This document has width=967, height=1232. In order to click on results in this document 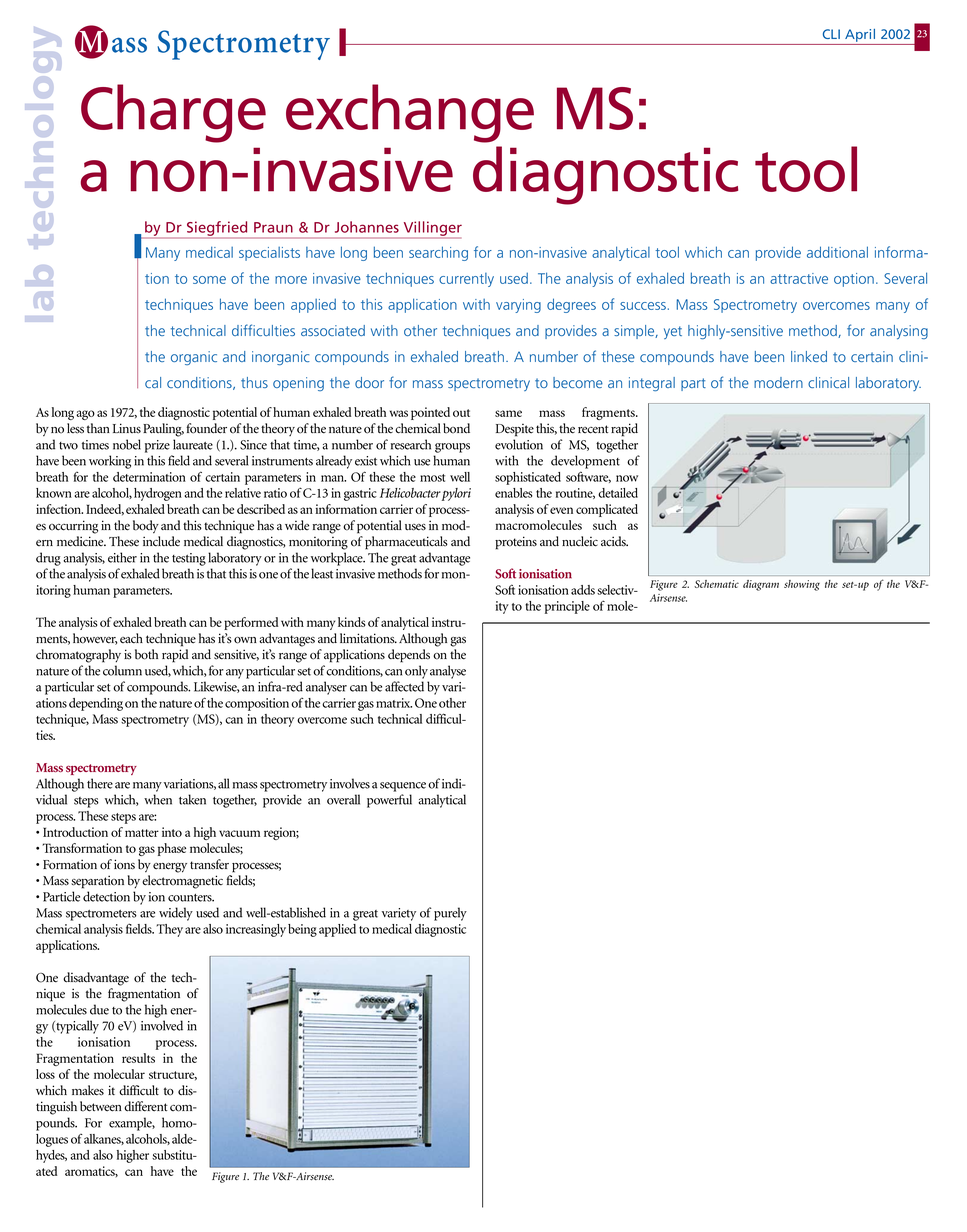, I will do `click(138, 1058)`.
